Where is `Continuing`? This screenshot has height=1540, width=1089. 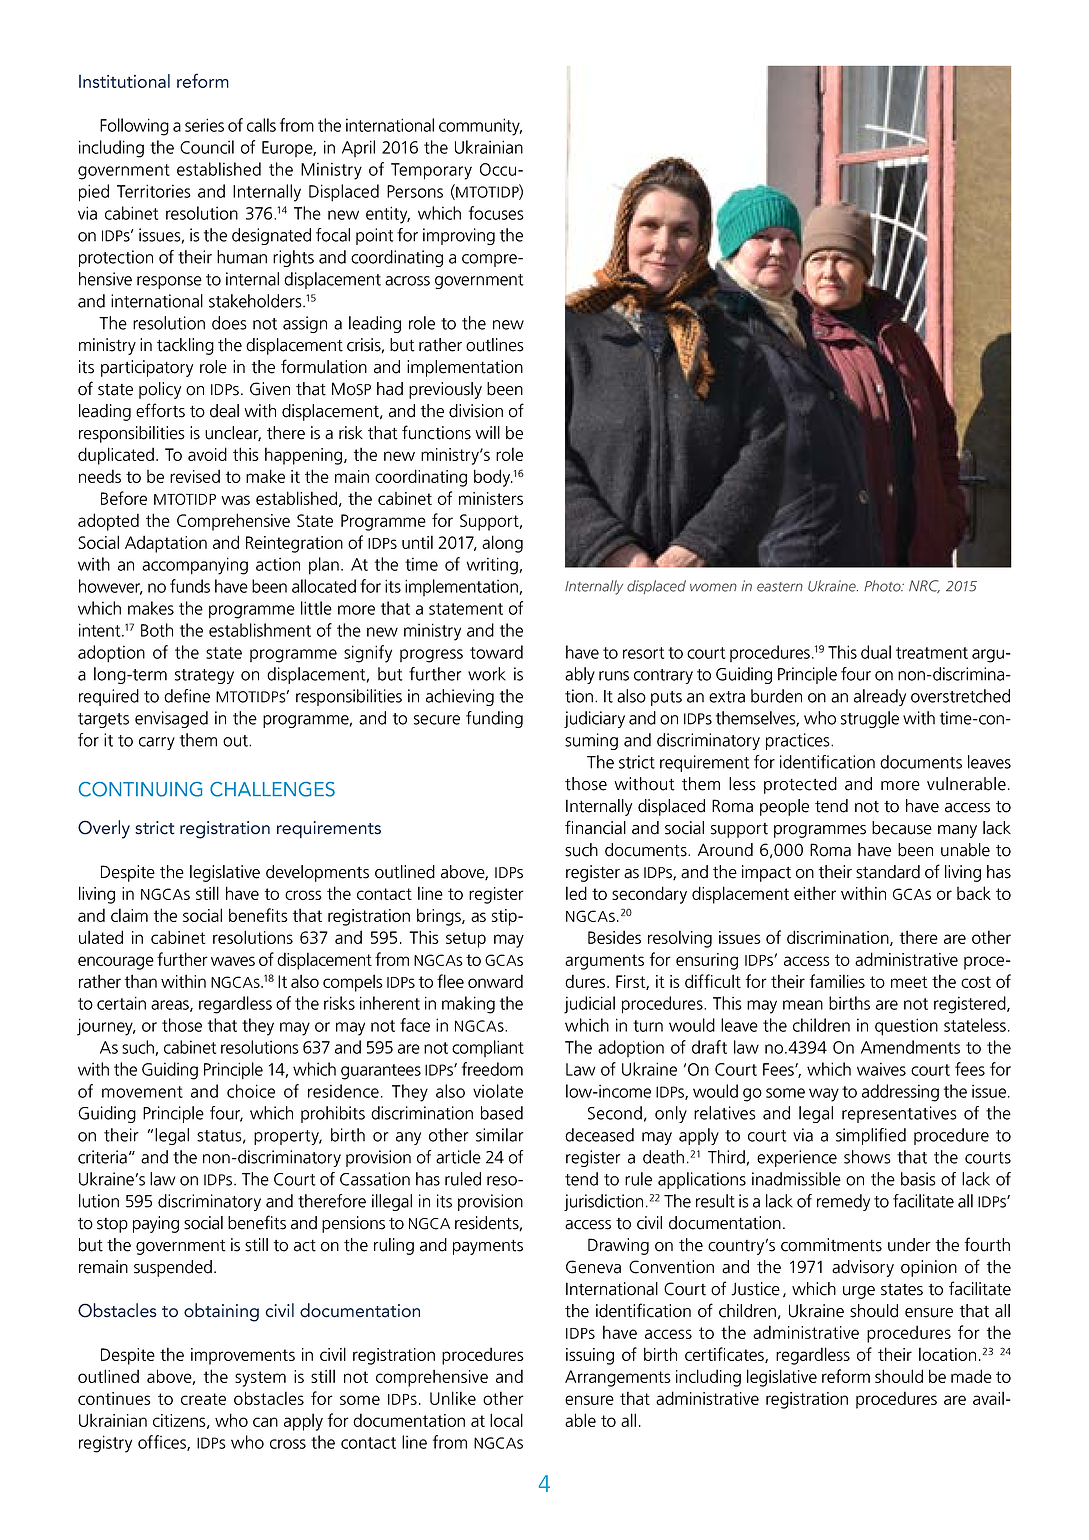 Continuing is located at coordinates (140, 789).
